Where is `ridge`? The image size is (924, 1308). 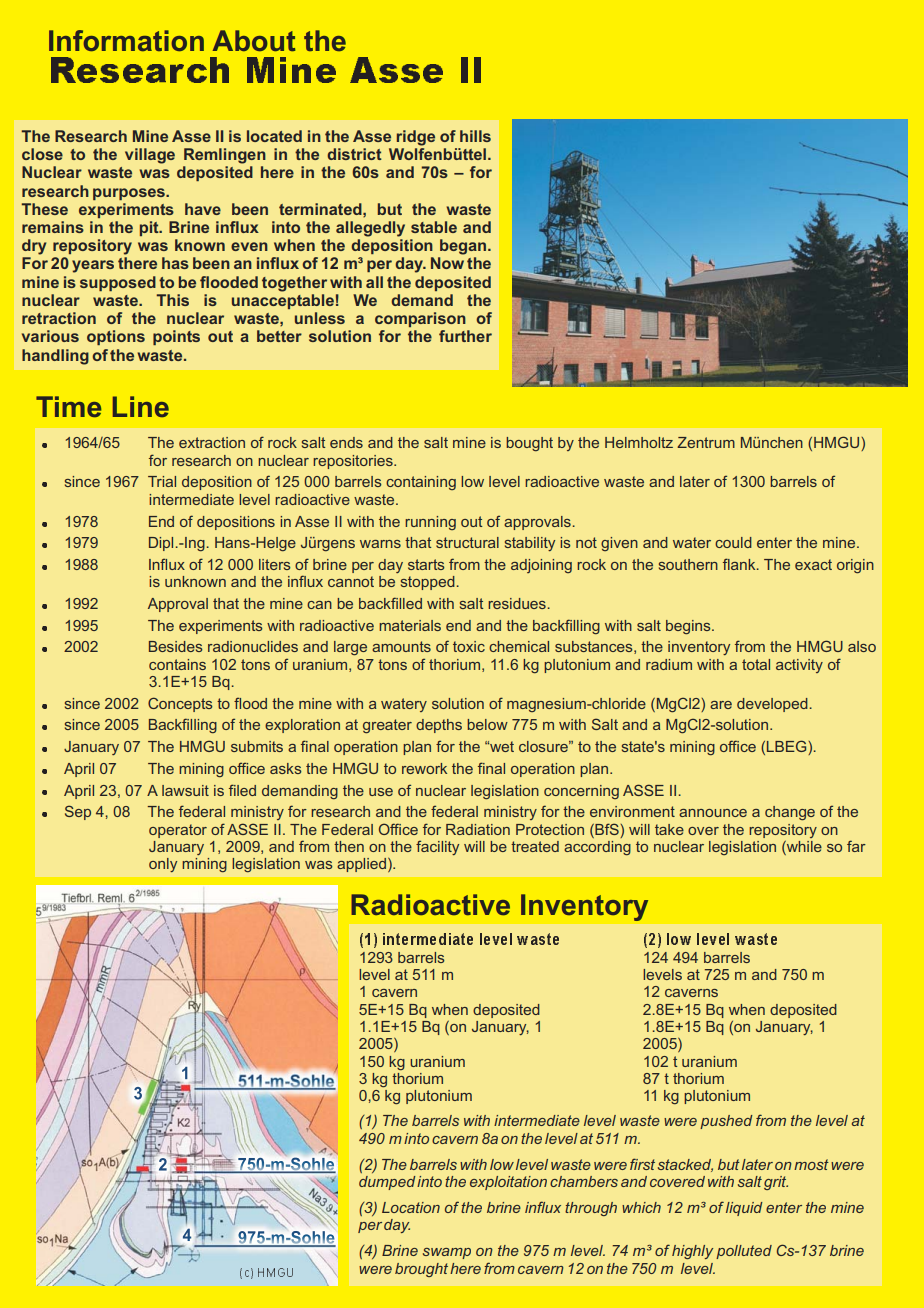 ridge is located at coordinates (416, 138).
